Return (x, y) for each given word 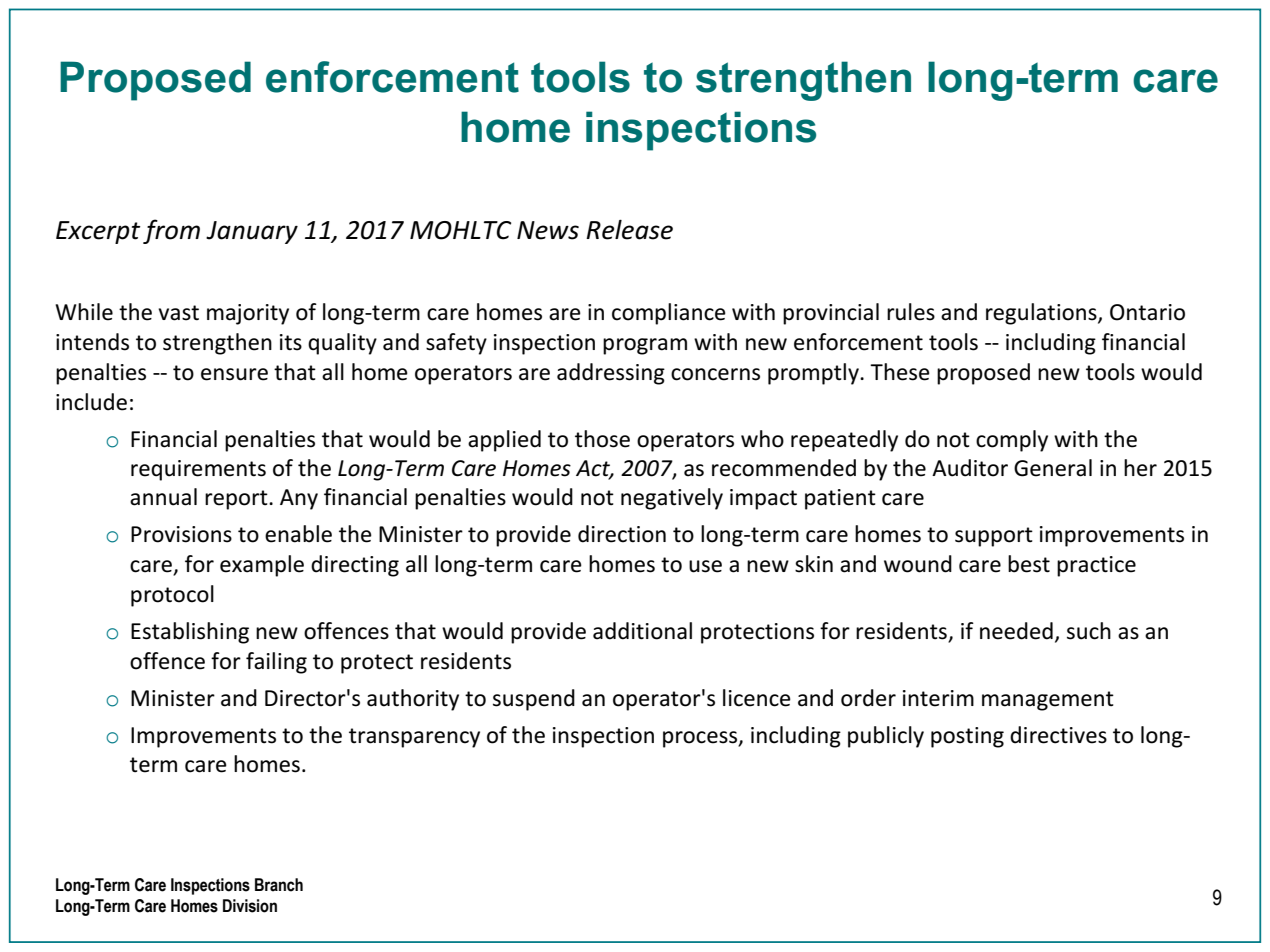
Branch (279, 885)
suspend (534, 700)
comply (1012, 441)
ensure (234, 374)
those (602, 439)
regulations (1042, 314)
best (1029, 564)
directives (1058, 735)
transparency (414, 738)
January (252, 232)
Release (629, 230)
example (262, 566)
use (705, 566)
